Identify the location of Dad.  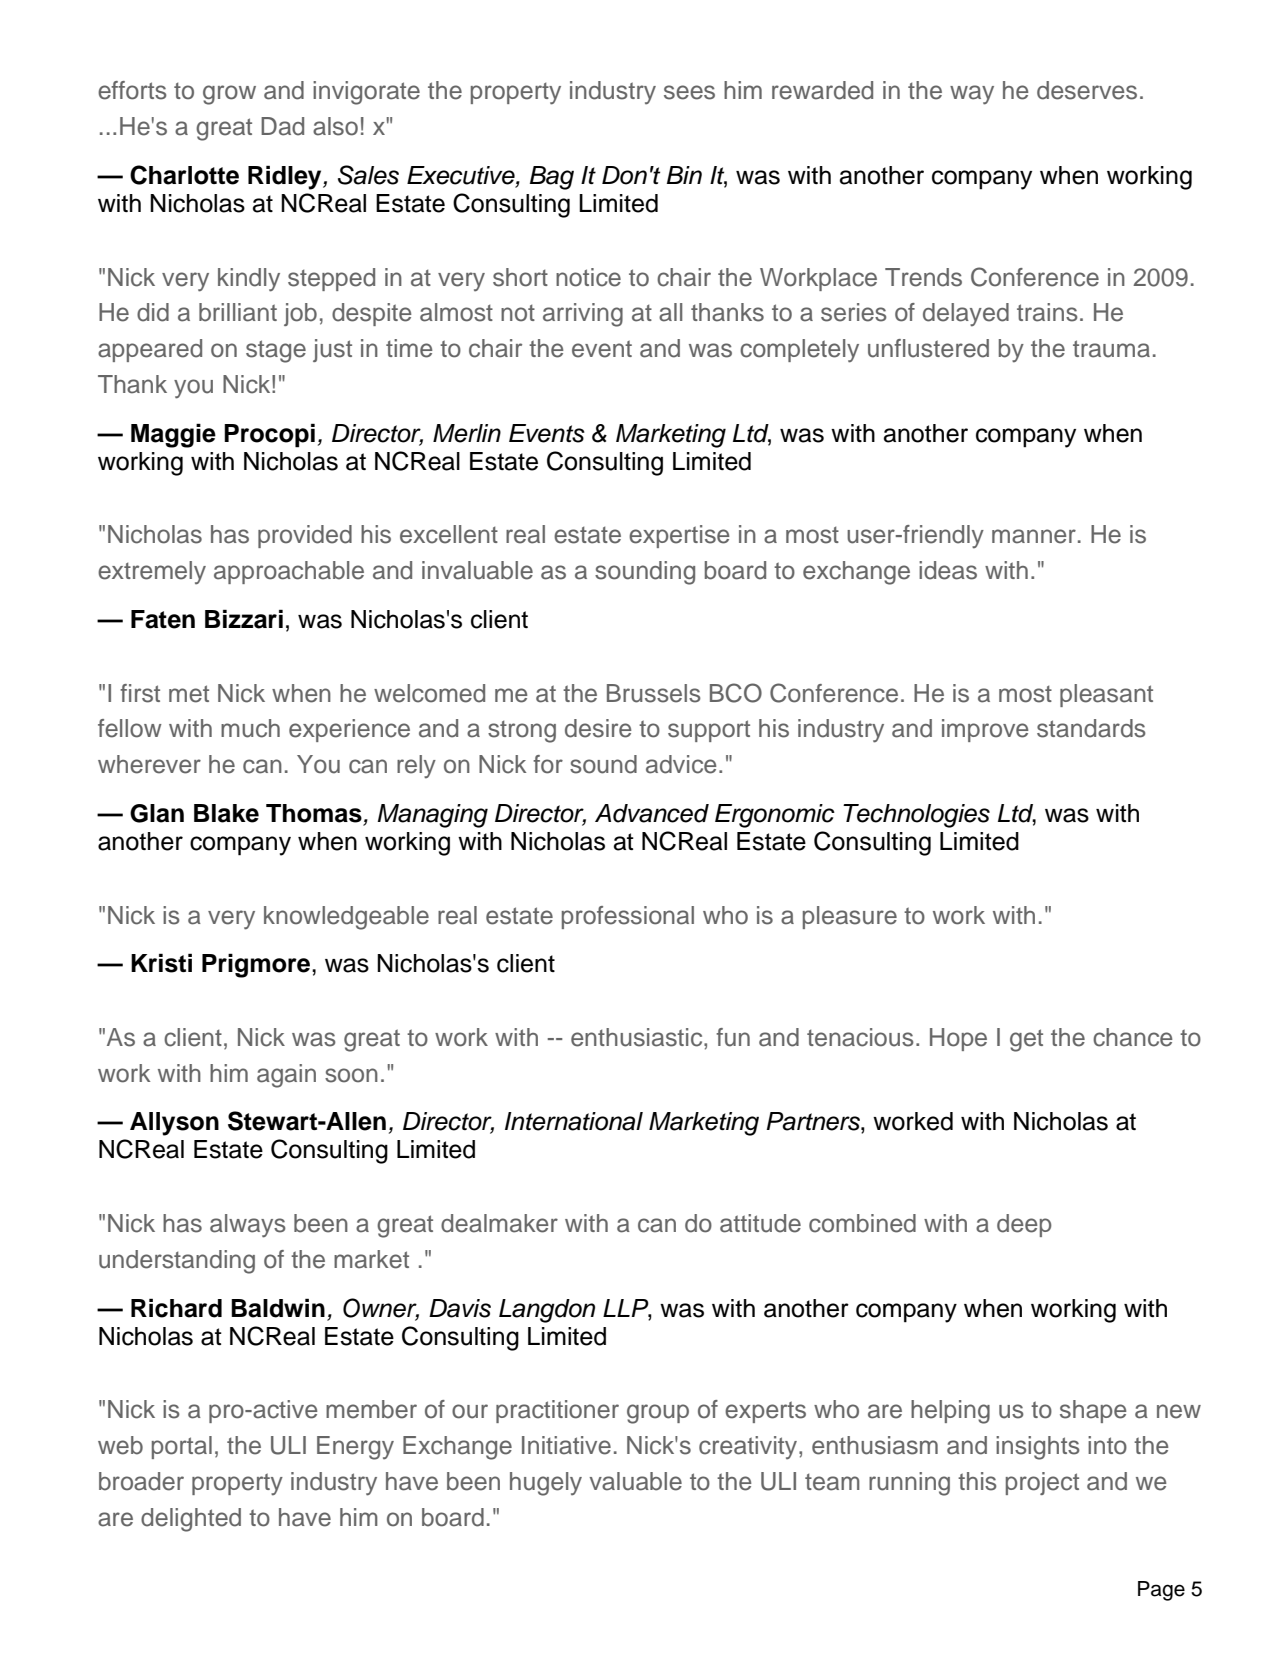
(282, 126).
